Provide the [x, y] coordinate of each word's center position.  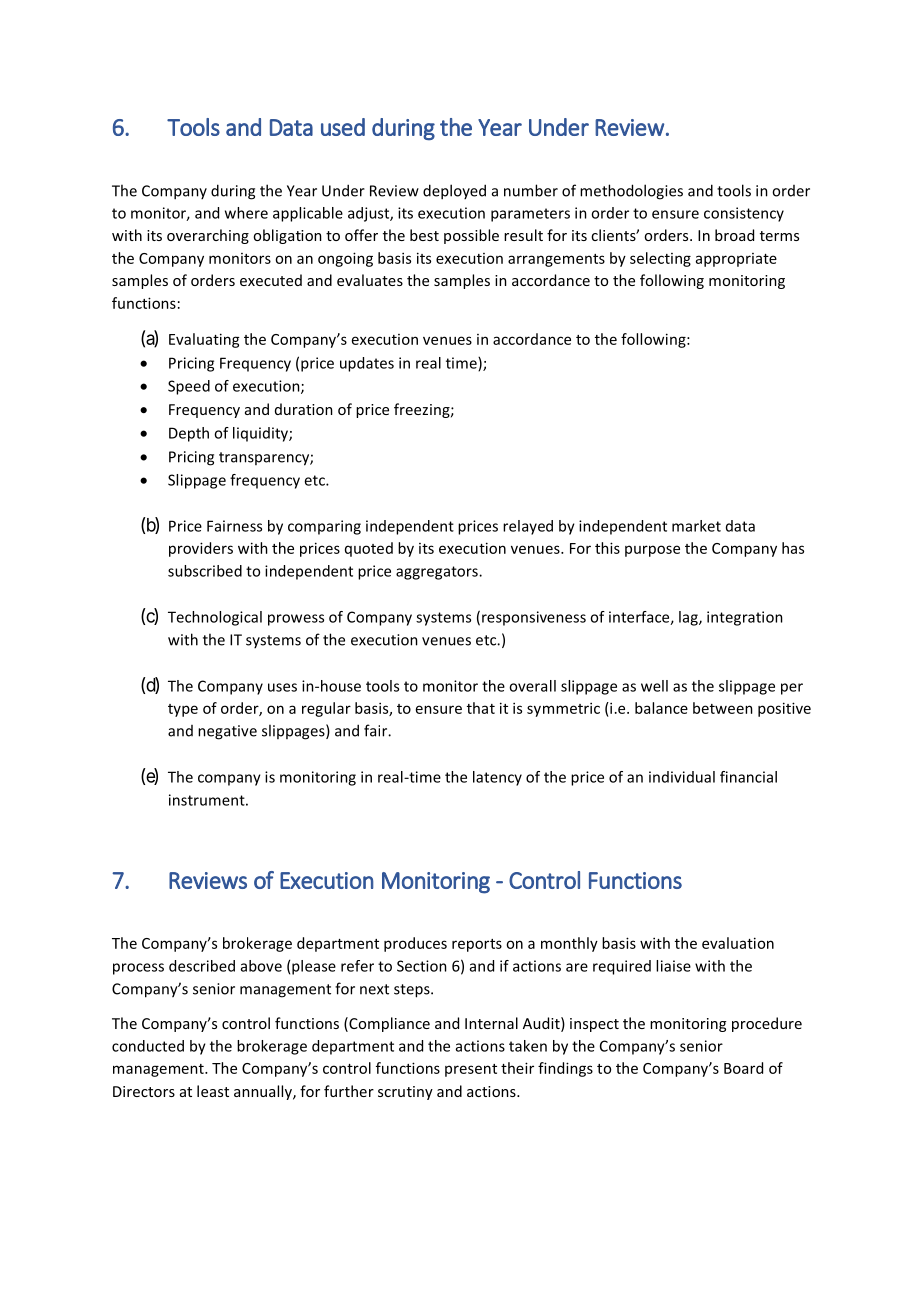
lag [689, 618]
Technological [215, 618]
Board [743, 1068]
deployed [454, 192]
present [471, 1070]
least [213, 1091]
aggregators [438, 573]
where [246, 213]
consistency [744, 214]
